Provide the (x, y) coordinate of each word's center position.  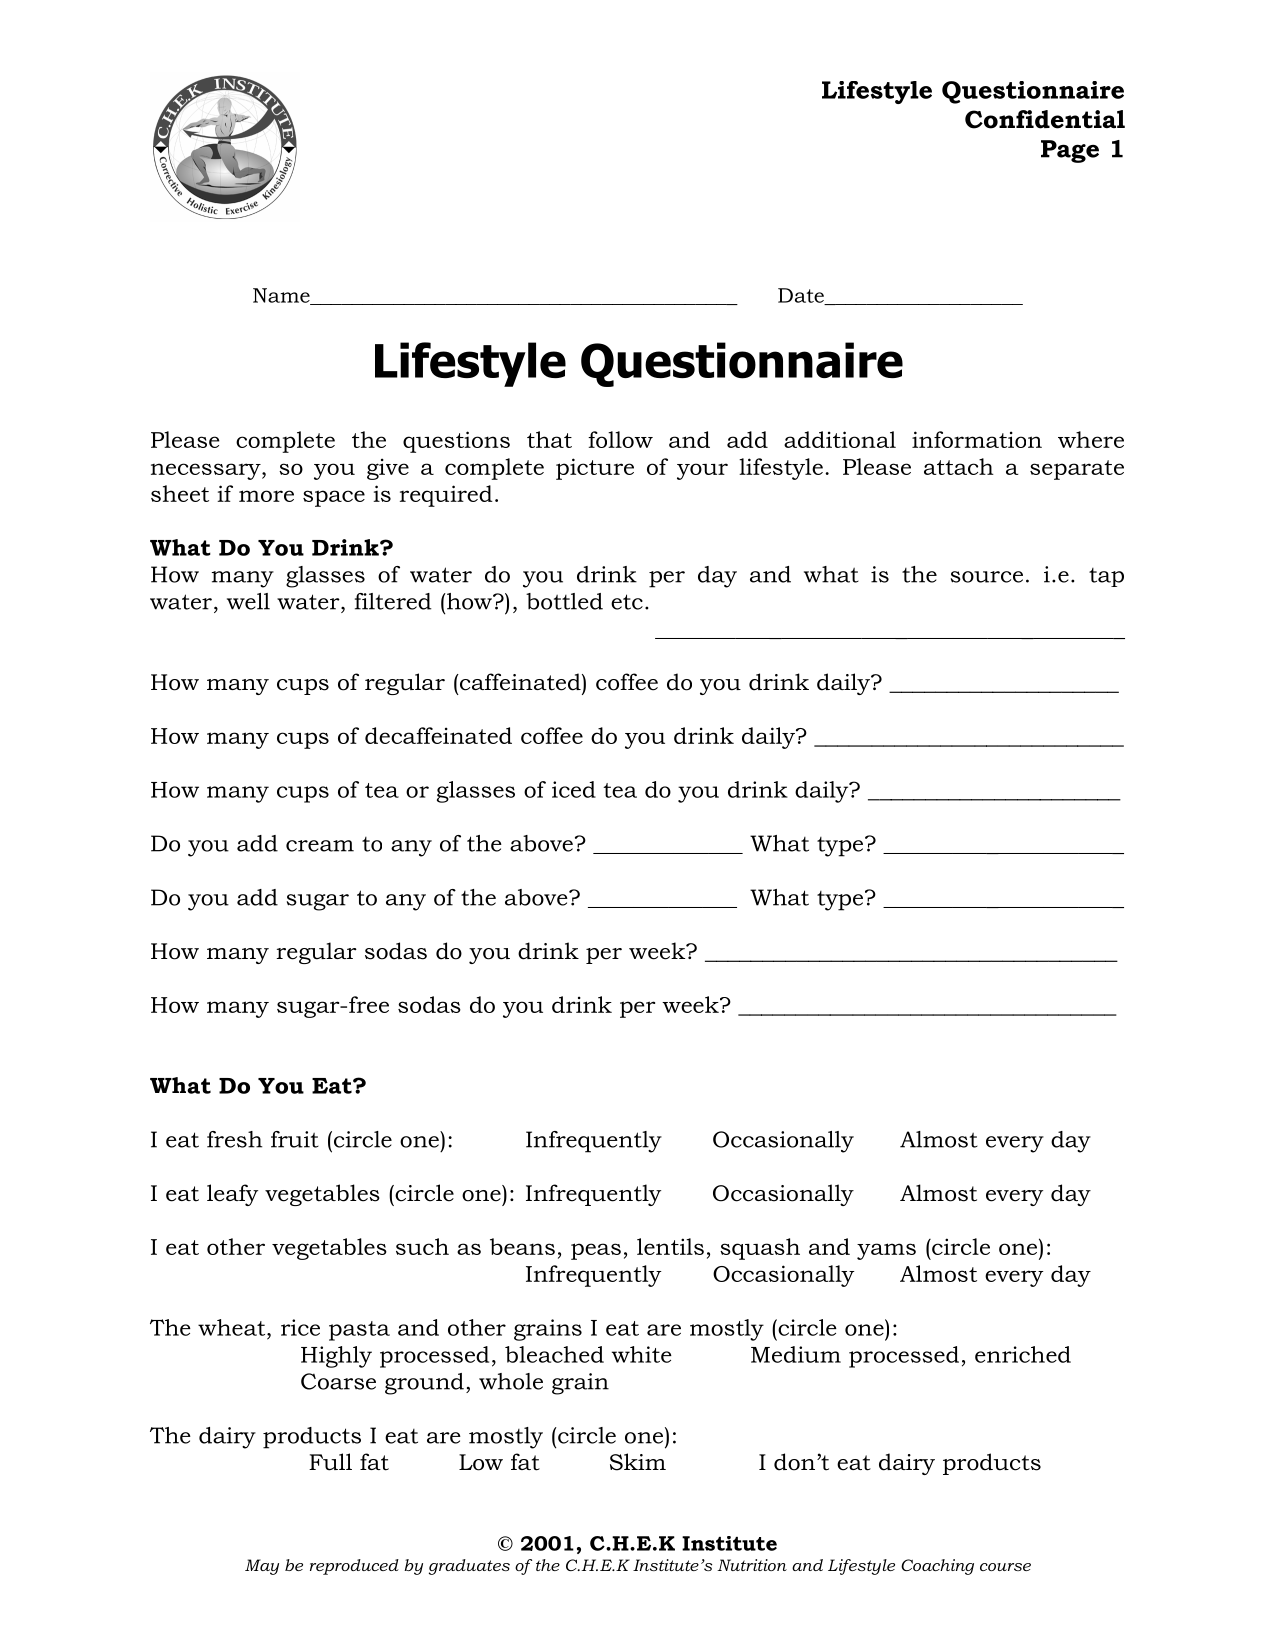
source (987, 577)
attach (959, 466)
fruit (295, 1139)
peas (596, 1251)
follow (620, 439)
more (266, 496)
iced (574, 789)
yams (886, 1251)
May (262, 1567)
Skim (638, 1462)
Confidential (1045, 119)
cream (320, 846)
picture (595, 469)
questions (456, 442)
